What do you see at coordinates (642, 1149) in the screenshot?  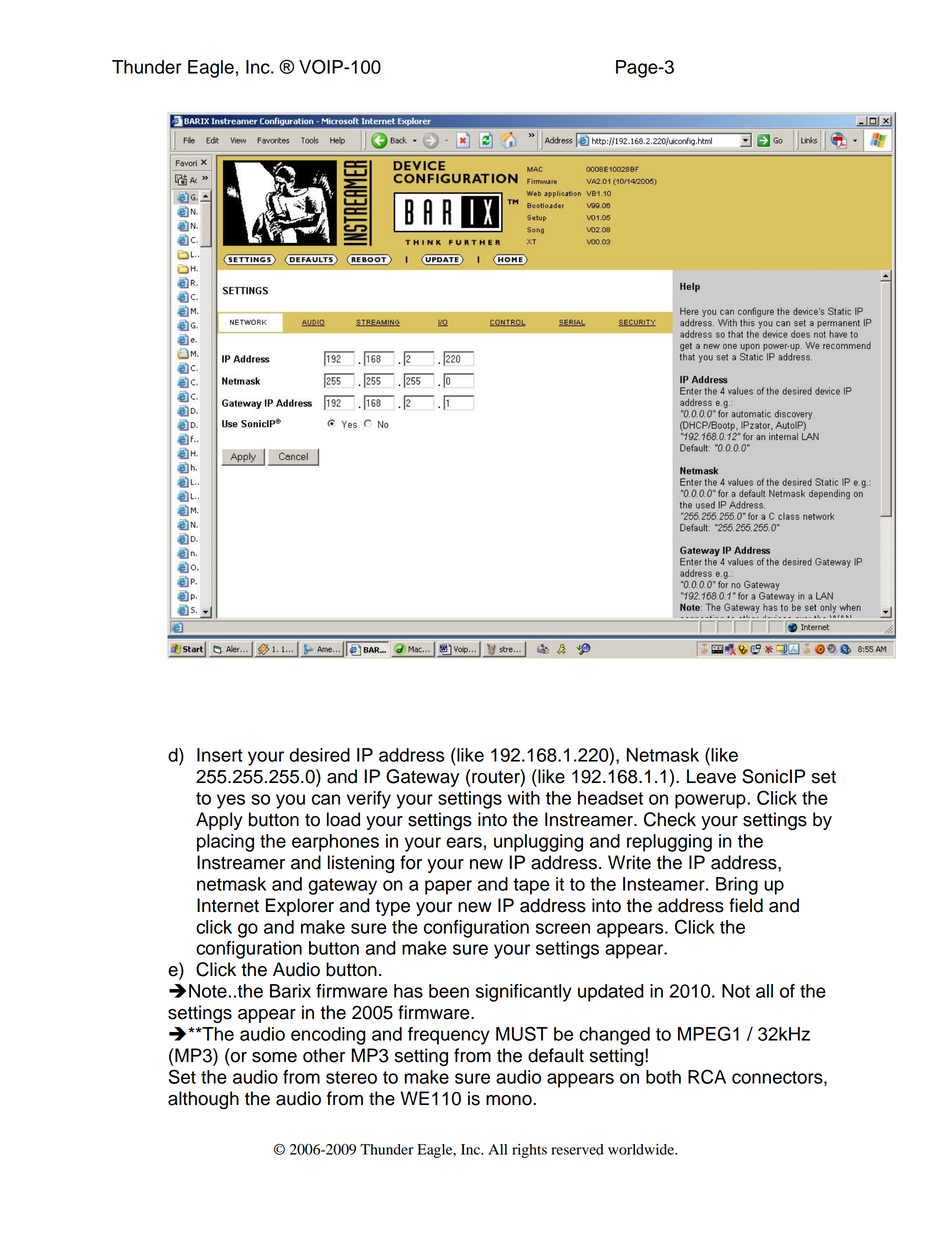 I see `worldwide` at bounding box center [642, 1149].
